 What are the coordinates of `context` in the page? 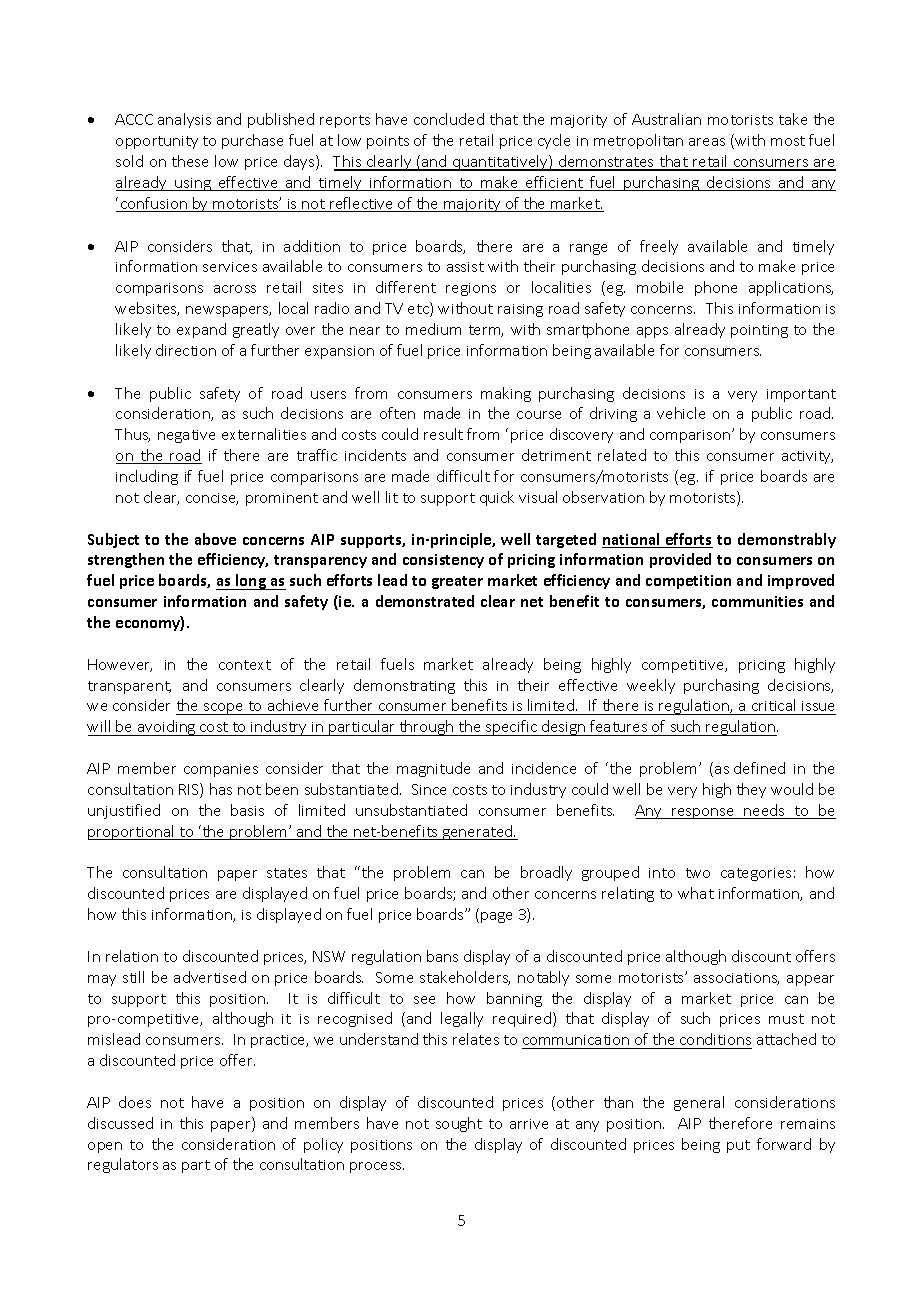 It's located at (245, 665).
